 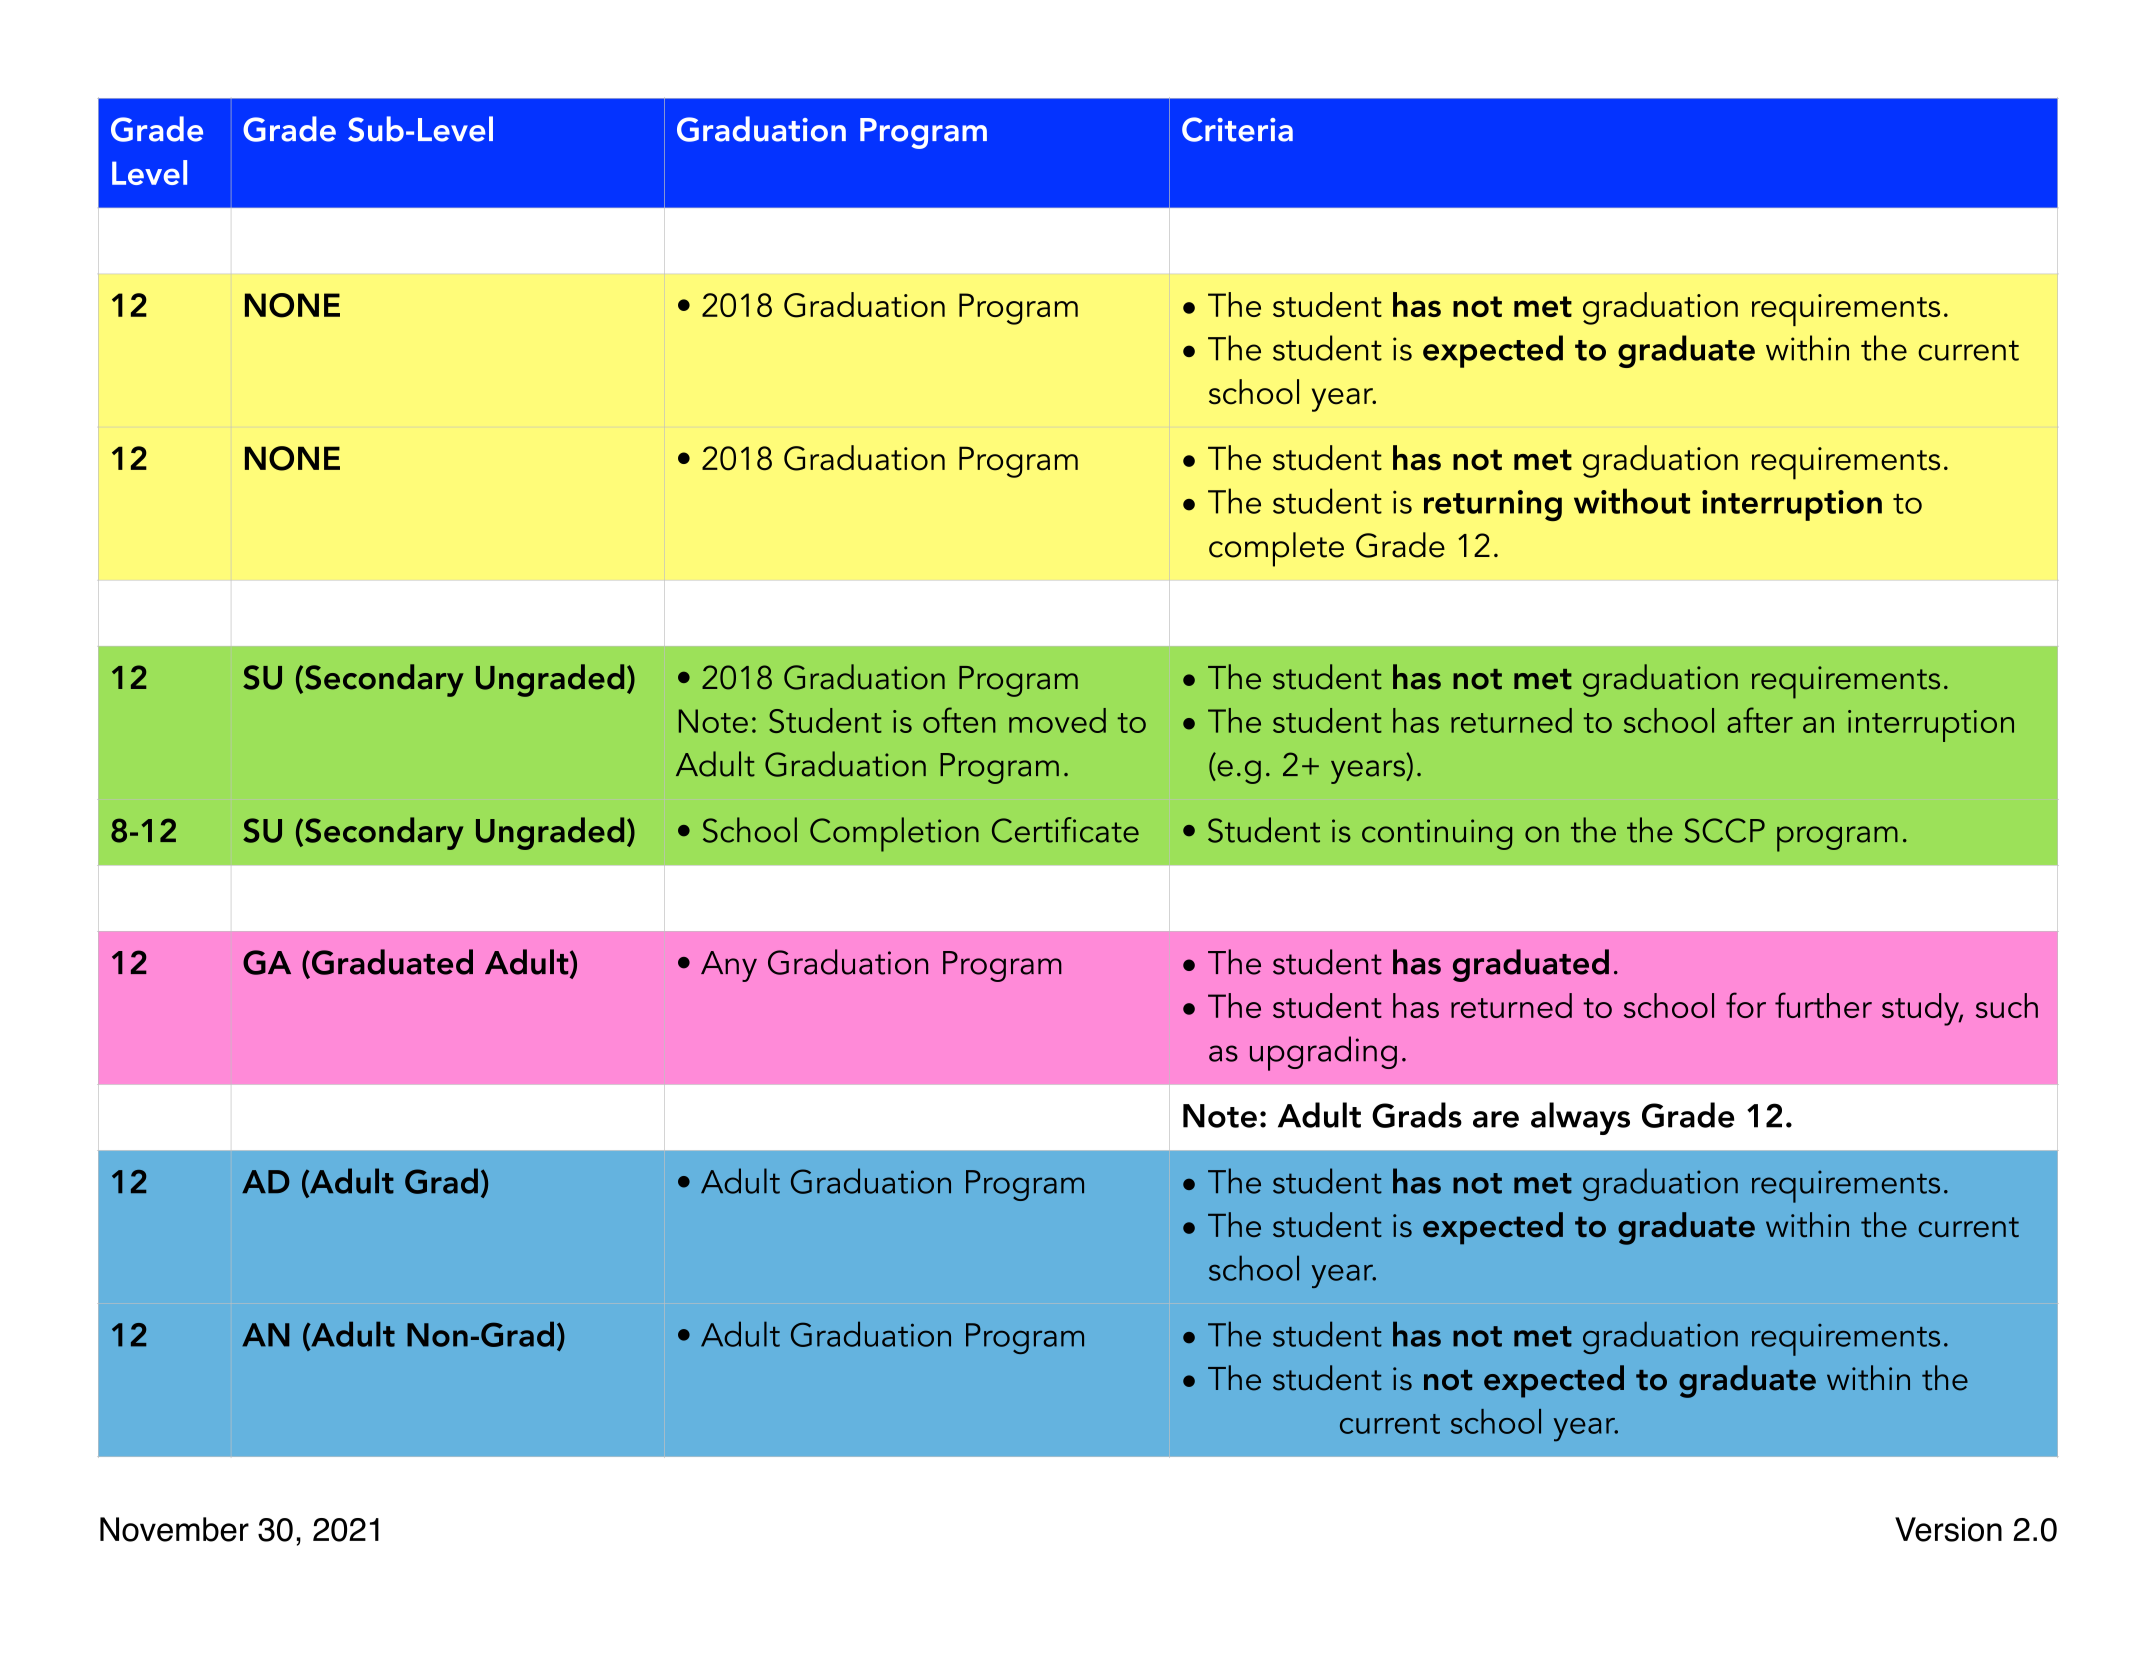 I want to click on Criteria, so click(x=1237, y=129).
